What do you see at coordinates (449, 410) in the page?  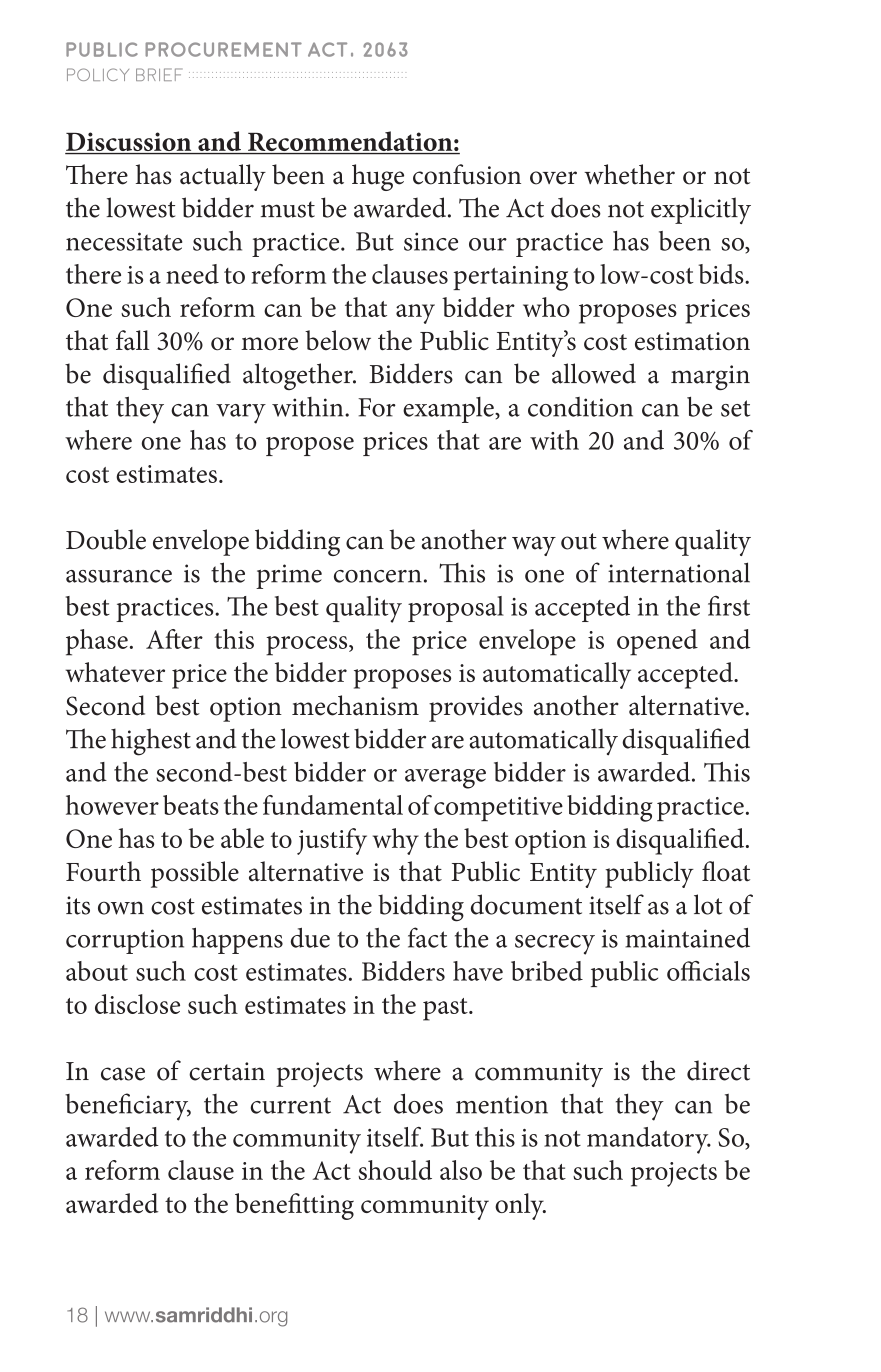 I see `example` at bounding box center [449, 410].
